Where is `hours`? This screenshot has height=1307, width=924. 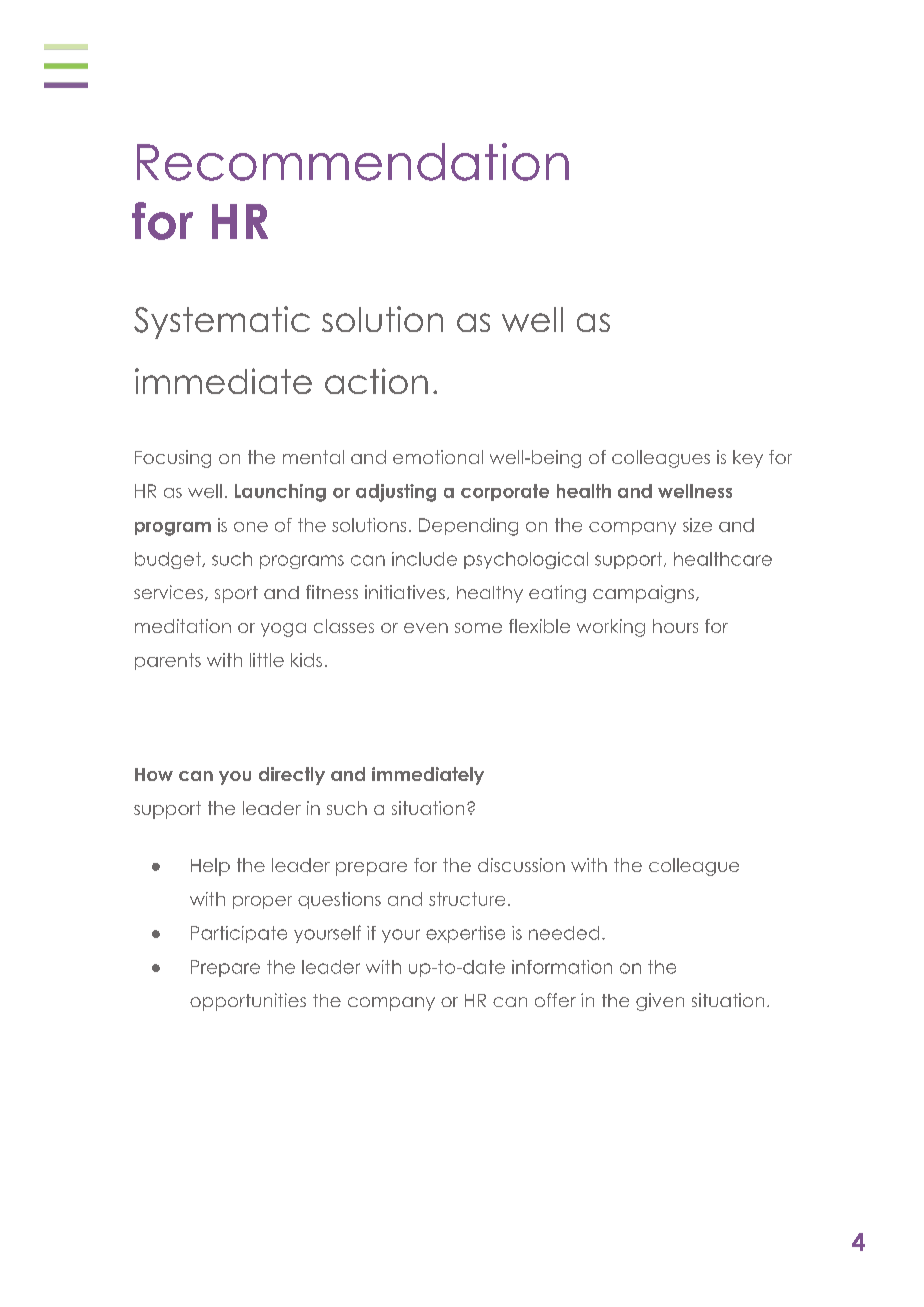 hours is located at coordinates (675, 626).
